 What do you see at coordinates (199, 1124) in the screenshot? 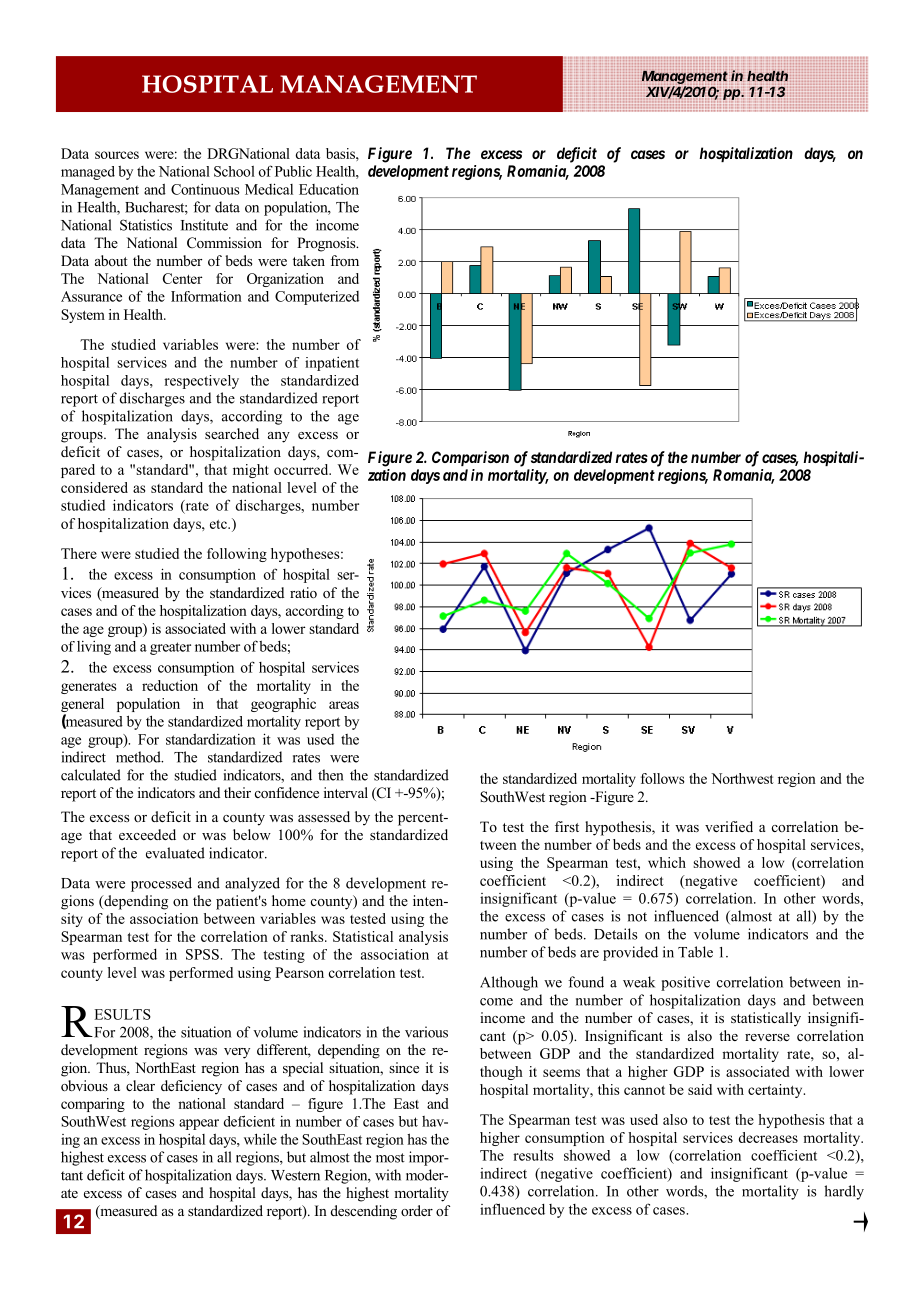
I see `appear` at bounding box center [199, 1124].
